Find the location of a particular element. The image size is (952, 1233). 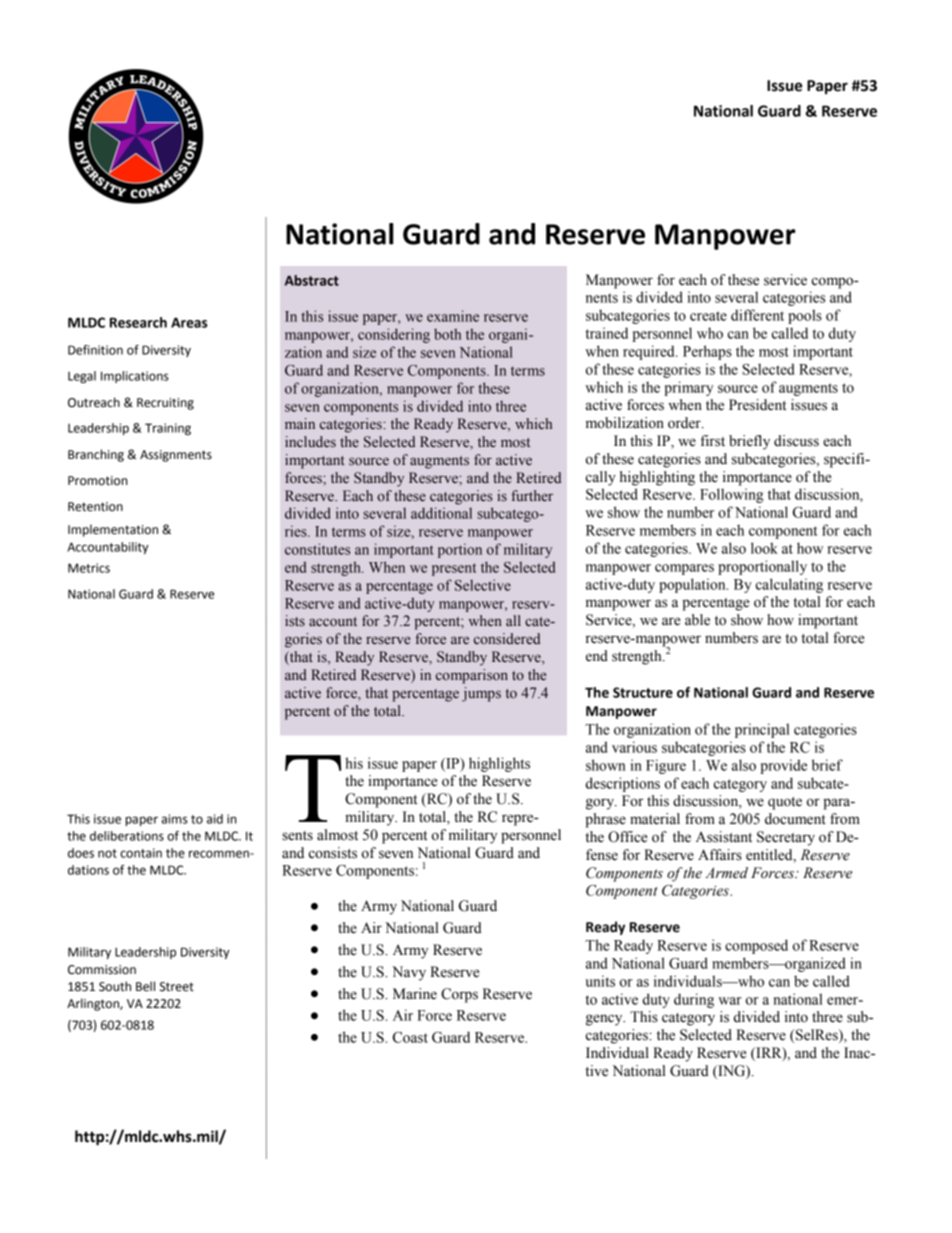

look is located at coordinates (764, 548).
